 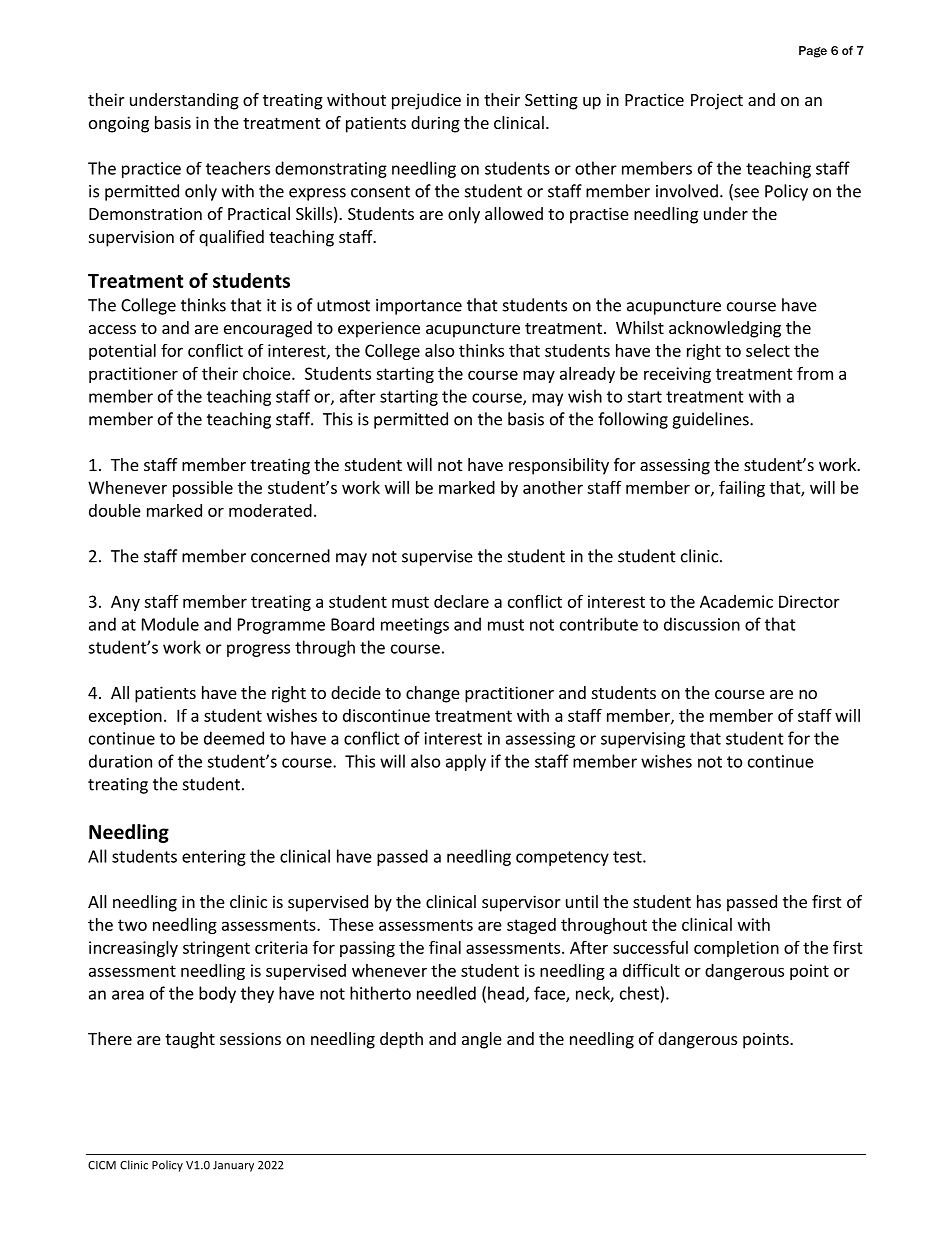 What do you see at coordinates (521, 903) in the screenshot?
I see `supervisor` at bounding box center [521, 903].
